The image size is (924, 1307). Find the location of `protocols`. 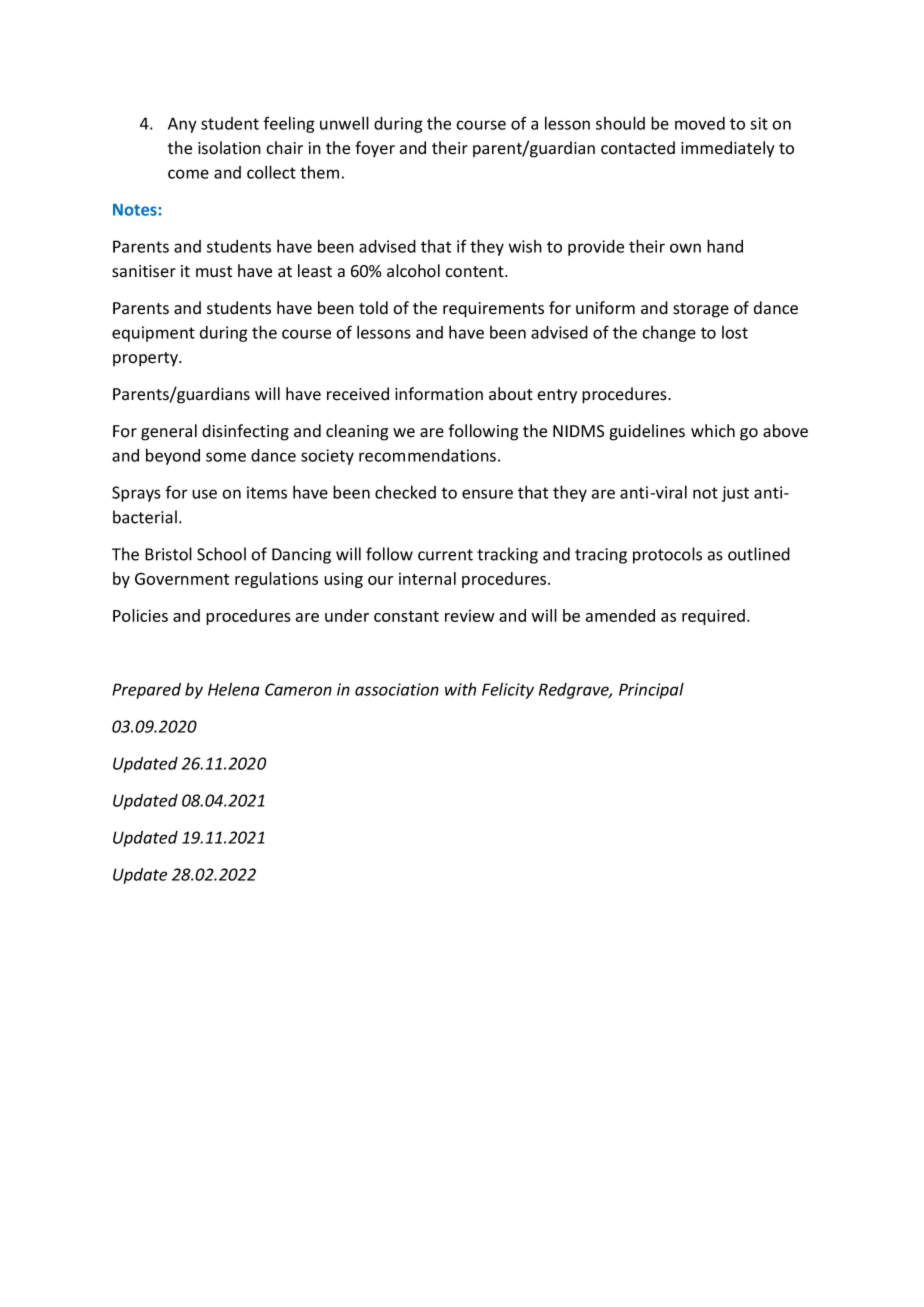

protocols is located at coordinates (667, 555).
